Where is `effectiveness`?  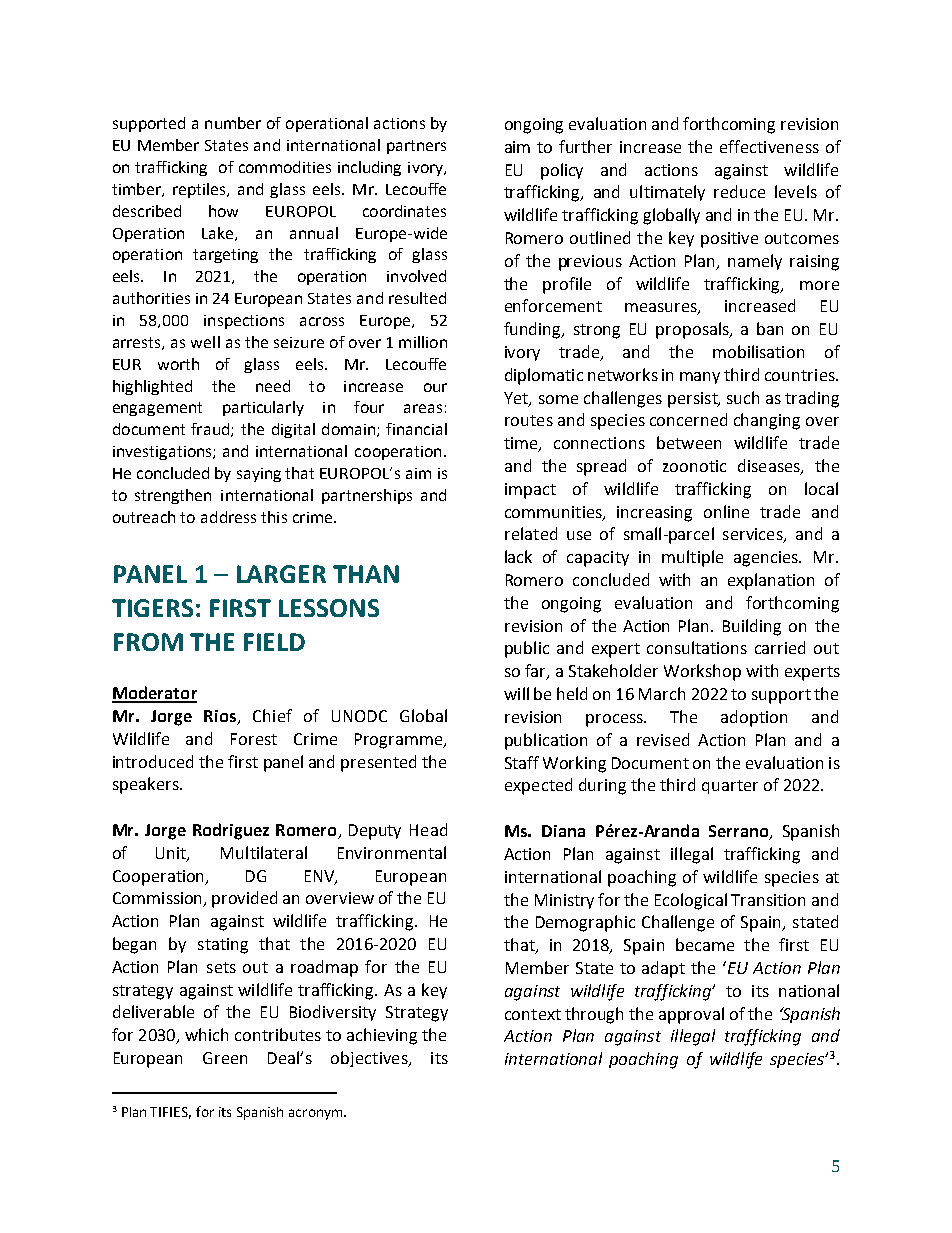 effectiveness is located at coordinates (769, 146).
